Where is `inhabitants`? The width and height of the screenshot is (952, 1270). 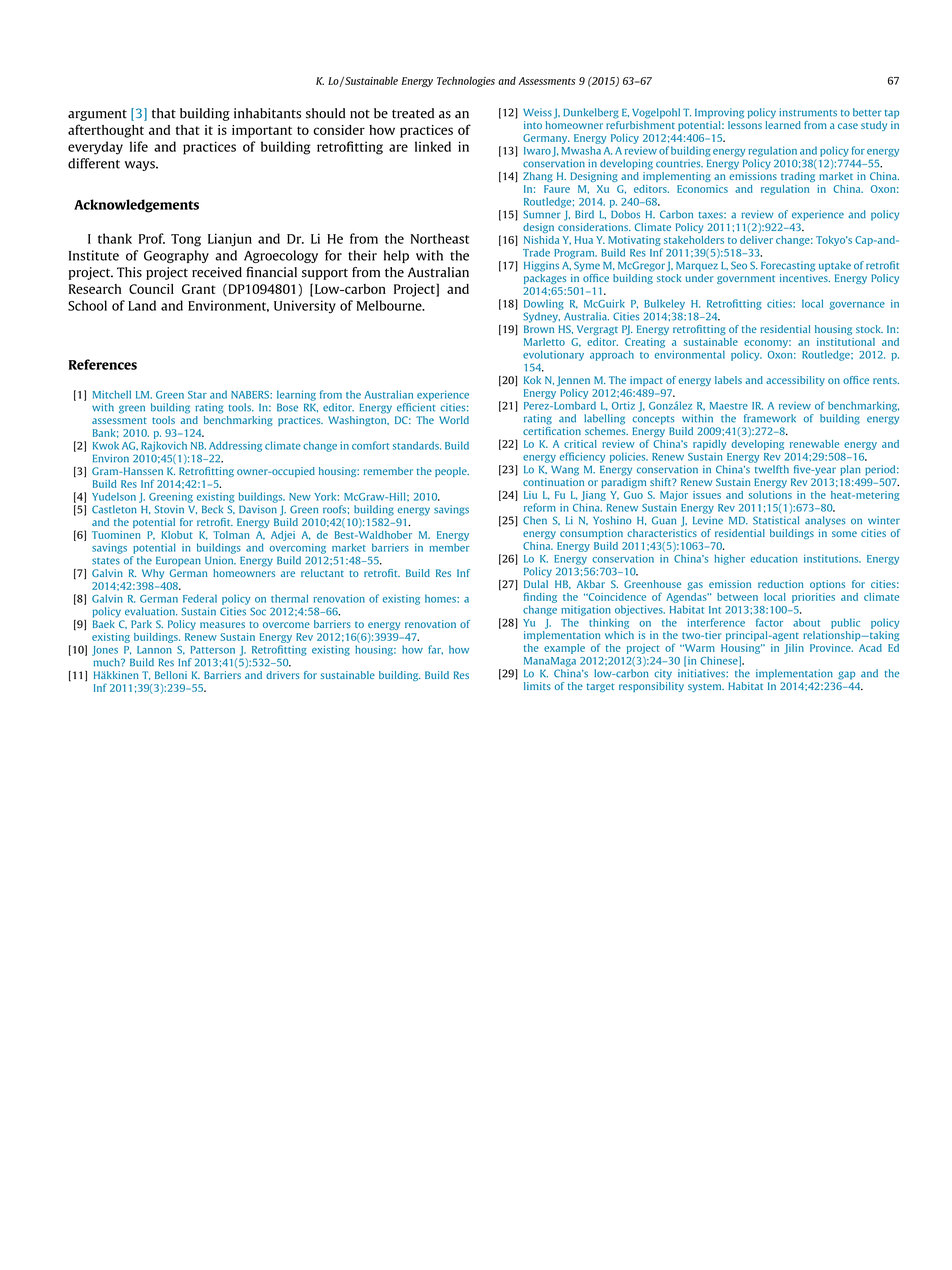 inhabitants is located at coordinates (267, 113).
